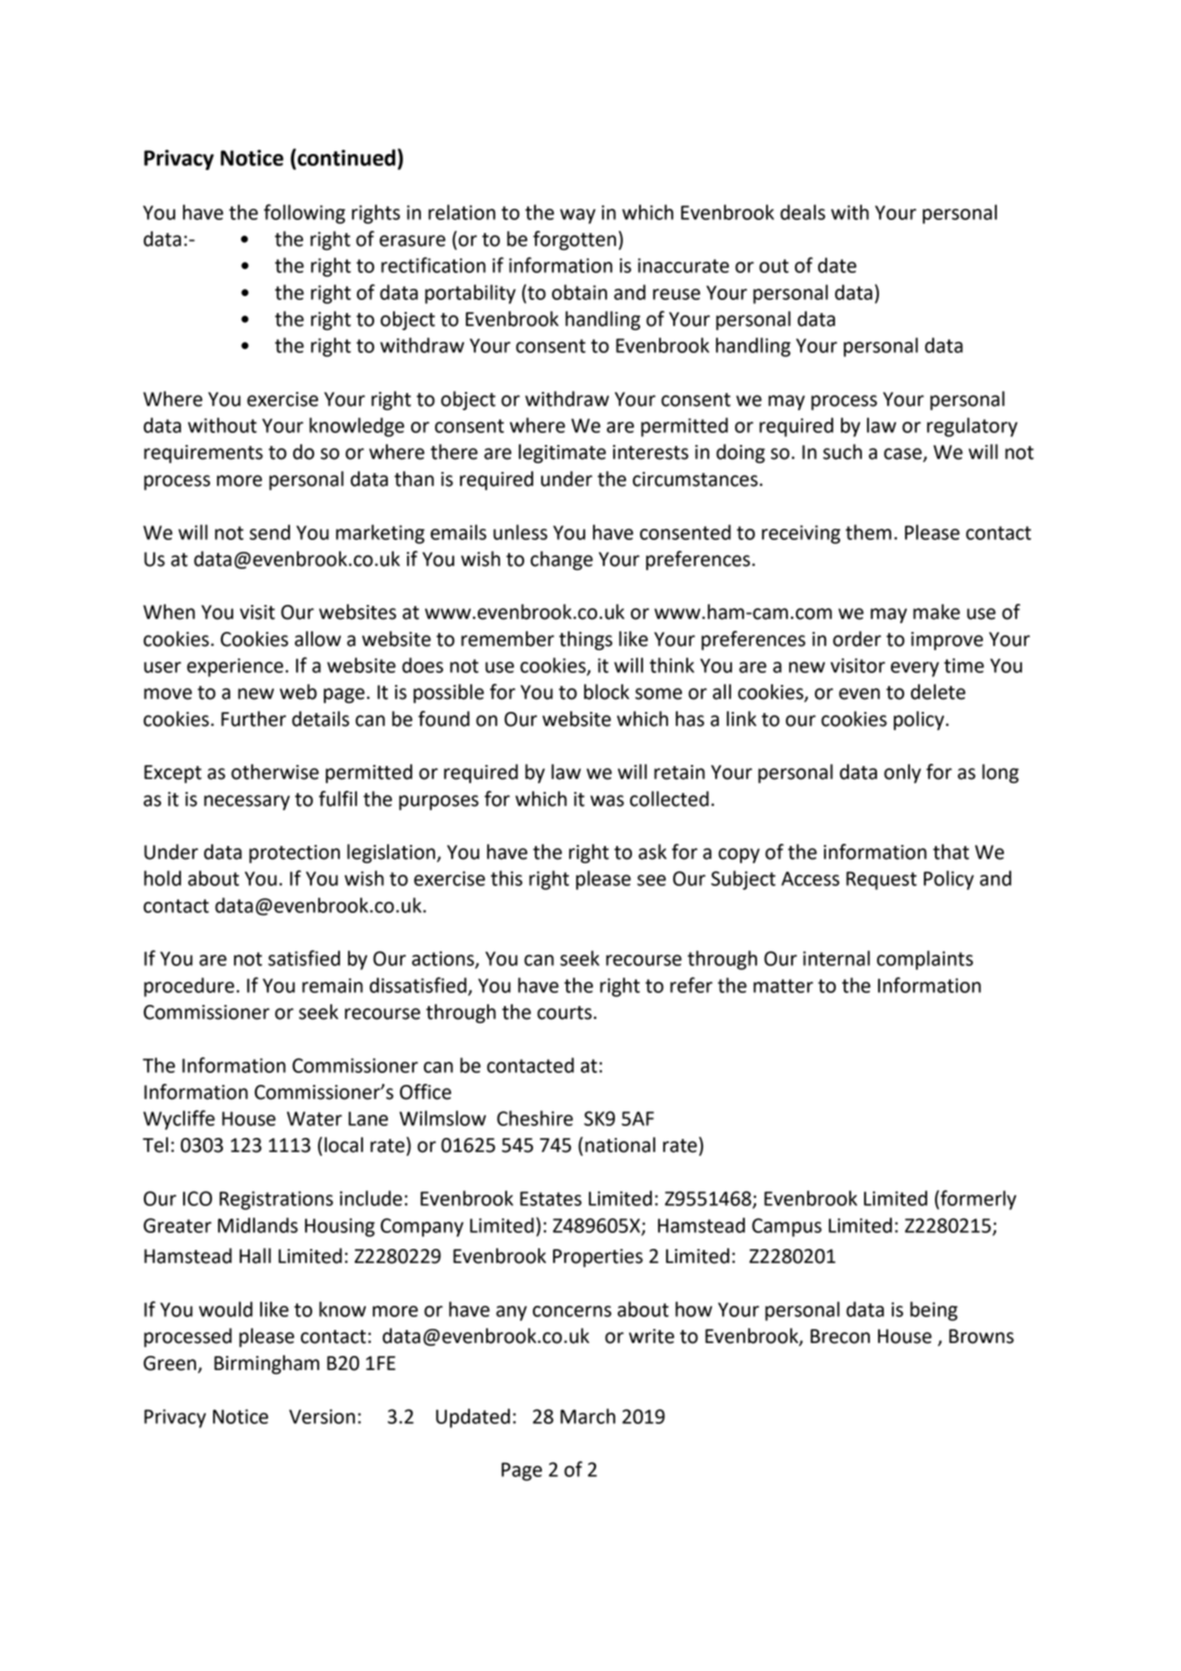 Image resolution: width=1181 pixels, height=1671 pixels. Describe the element at coordinates (561, 560) in the image. I see `change` at that location.
